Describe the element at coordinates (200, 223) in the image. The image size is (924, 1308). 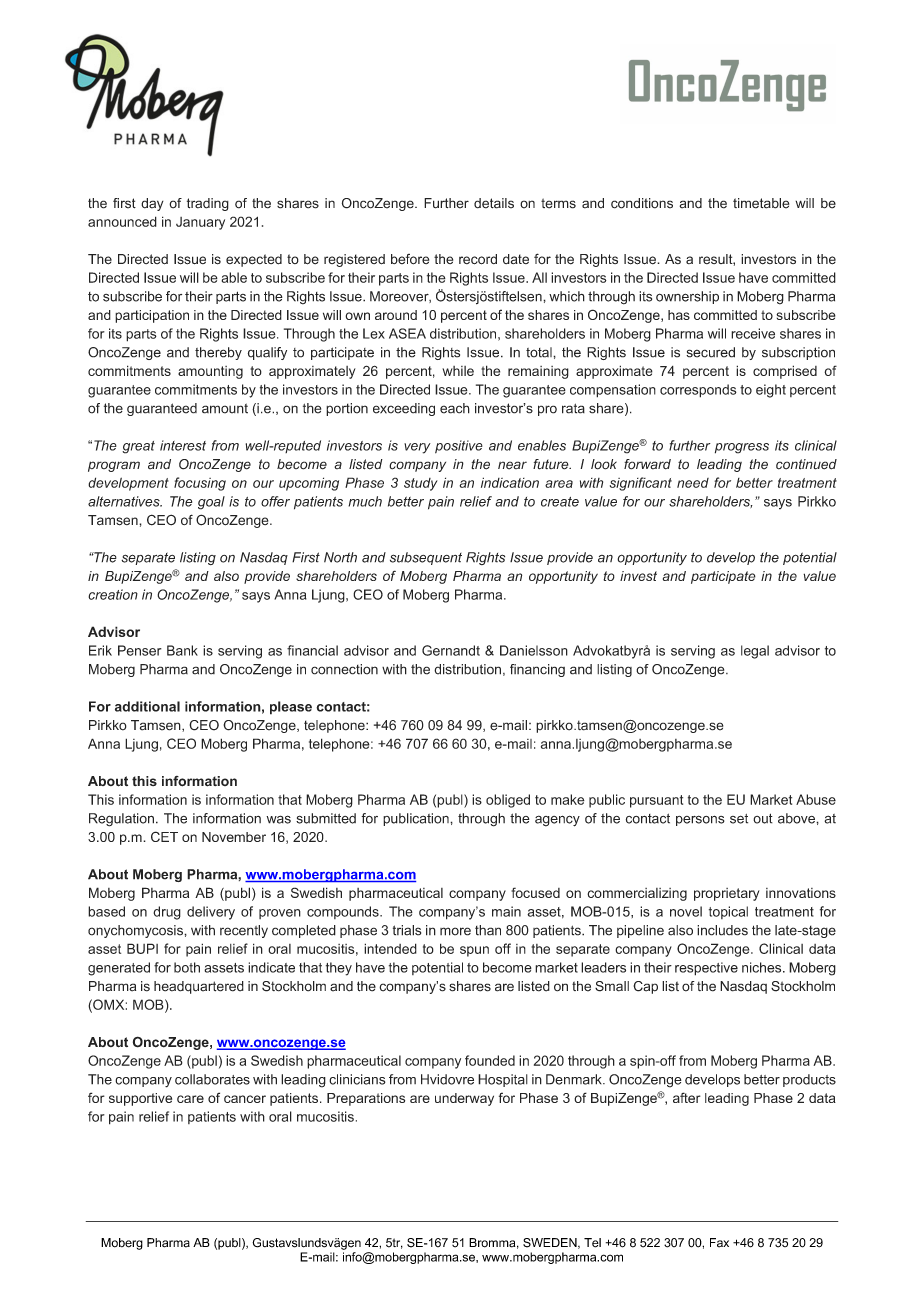
I see `January` at that location.
